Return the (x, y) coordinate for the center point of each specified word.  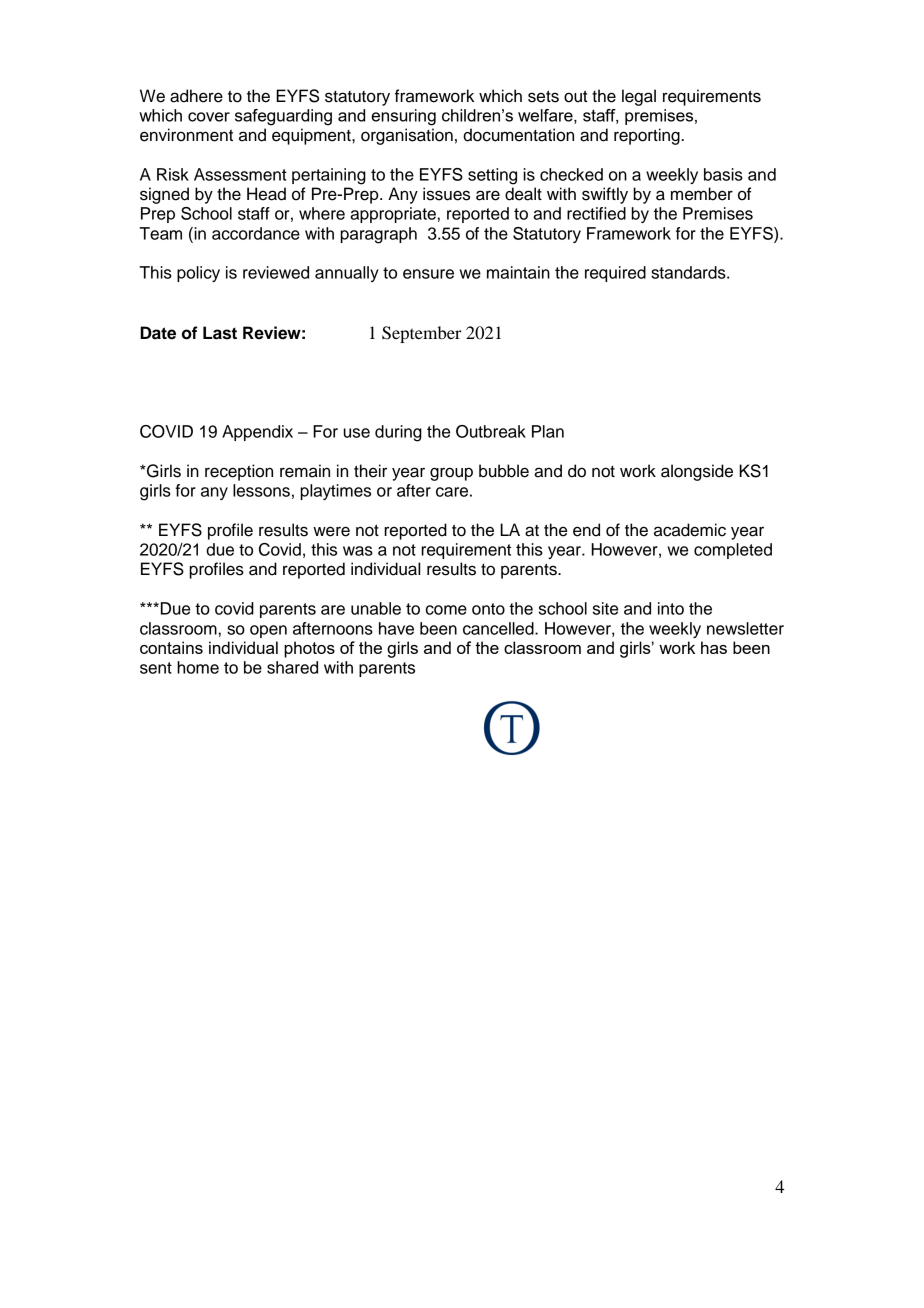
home (198, 667)
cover (209, 117)
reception (239, 472)
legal (639, 97)
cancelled (499, 628)
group (451, 474)
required (615, 274)
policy (198, 274)
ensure (428, 274)
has (714, 647)
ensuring (403, 117)
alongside (697, 472)
